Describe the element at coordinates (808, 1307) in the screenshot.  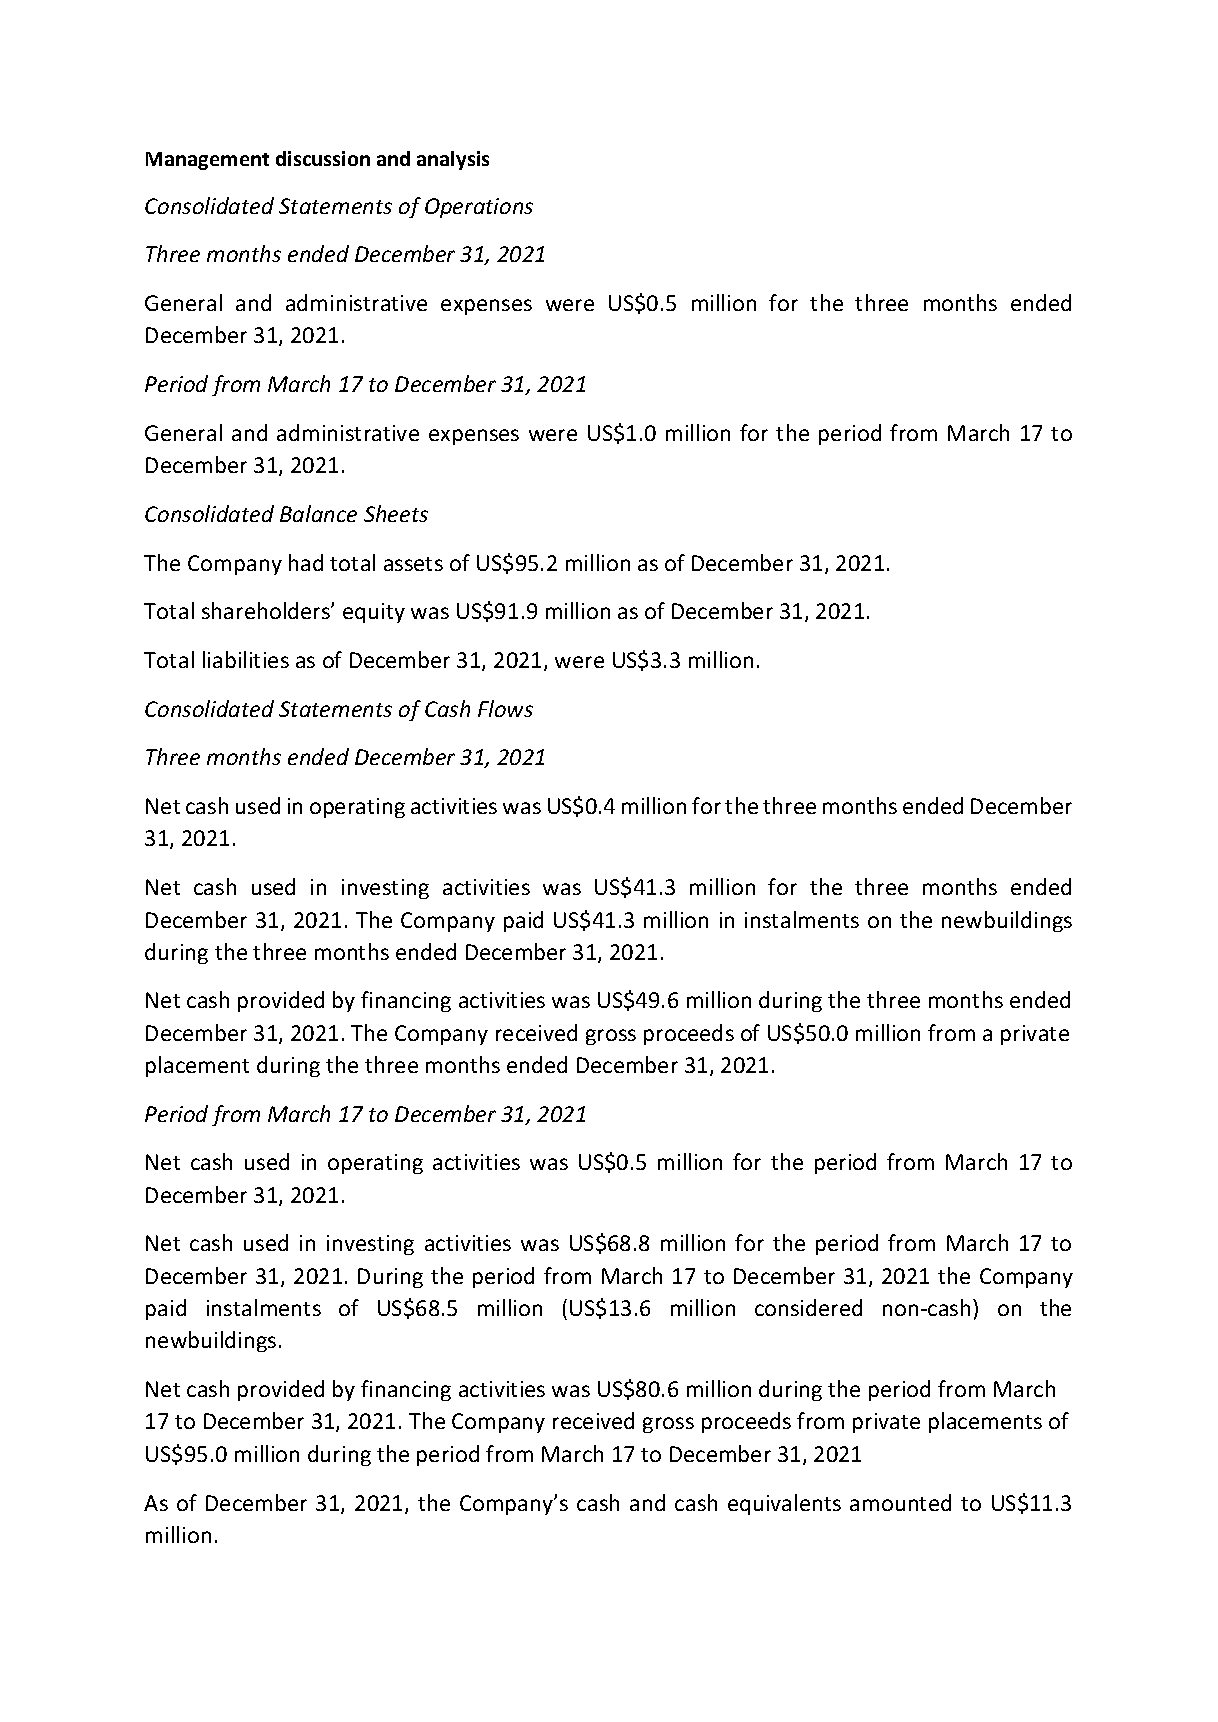
I see `considered` at that location.
